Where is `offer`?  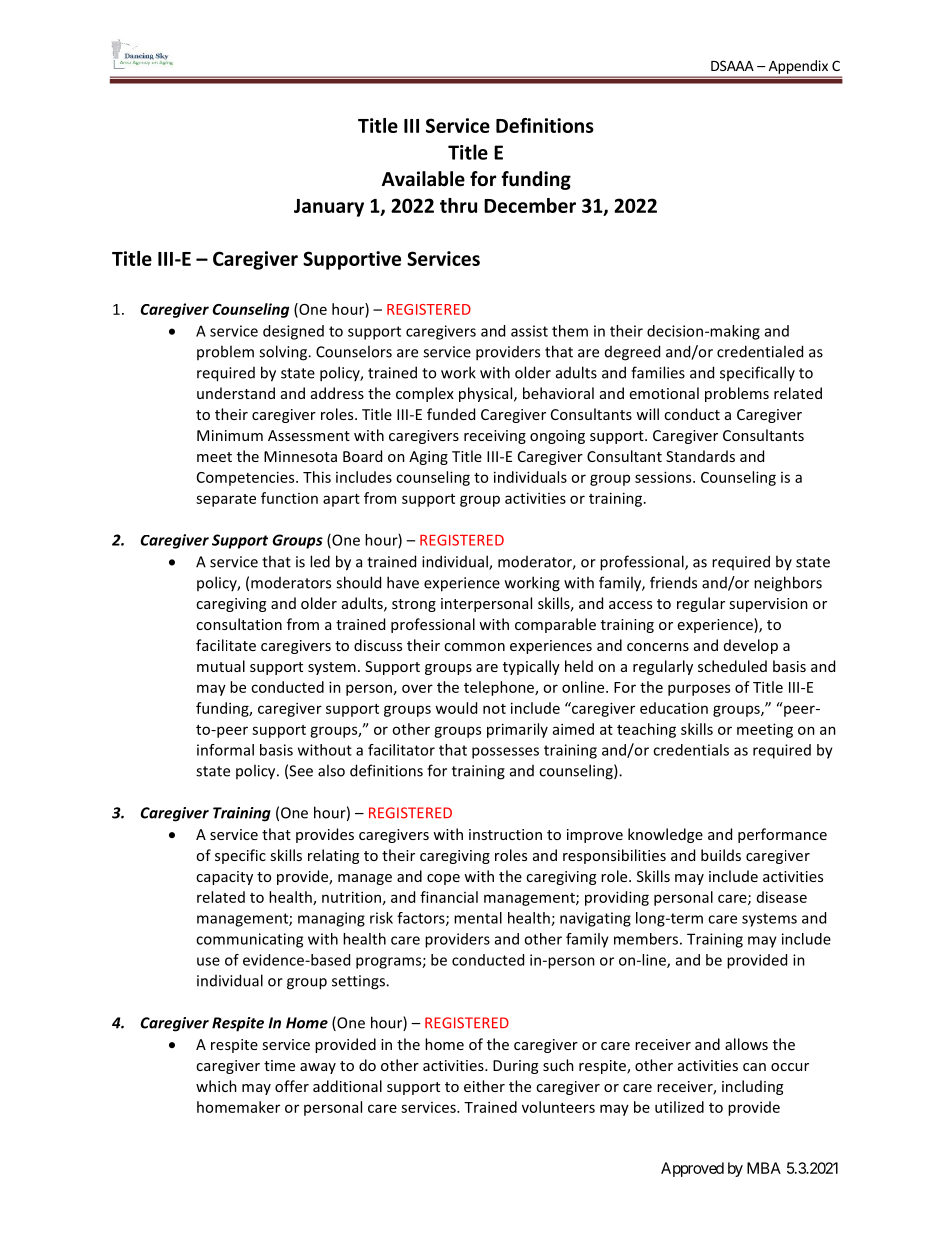 offer is located at coordinates (292, 1086).
